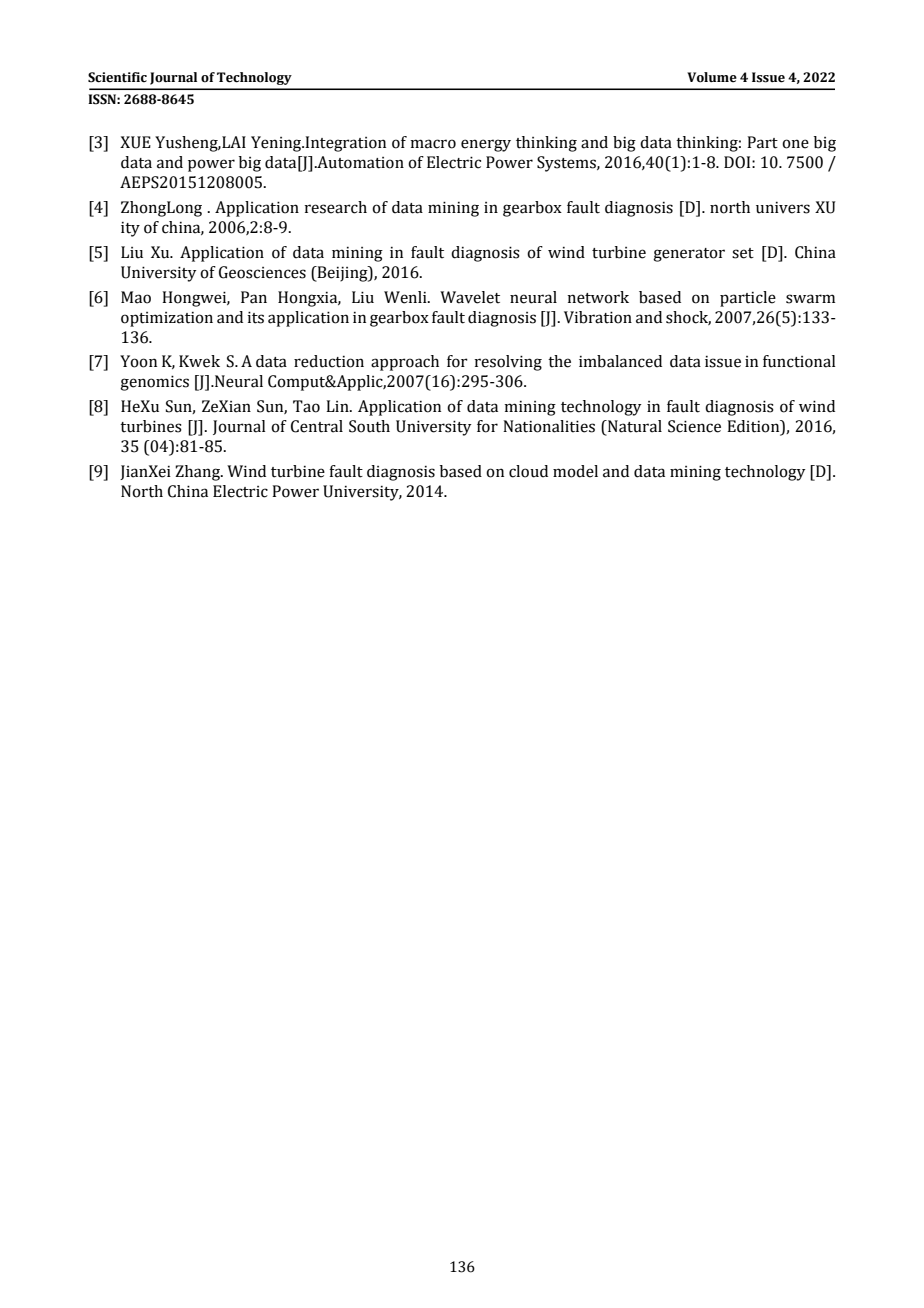  Describe the element at coordinates (167, 319) in the image. I see `optimization` at that location.
